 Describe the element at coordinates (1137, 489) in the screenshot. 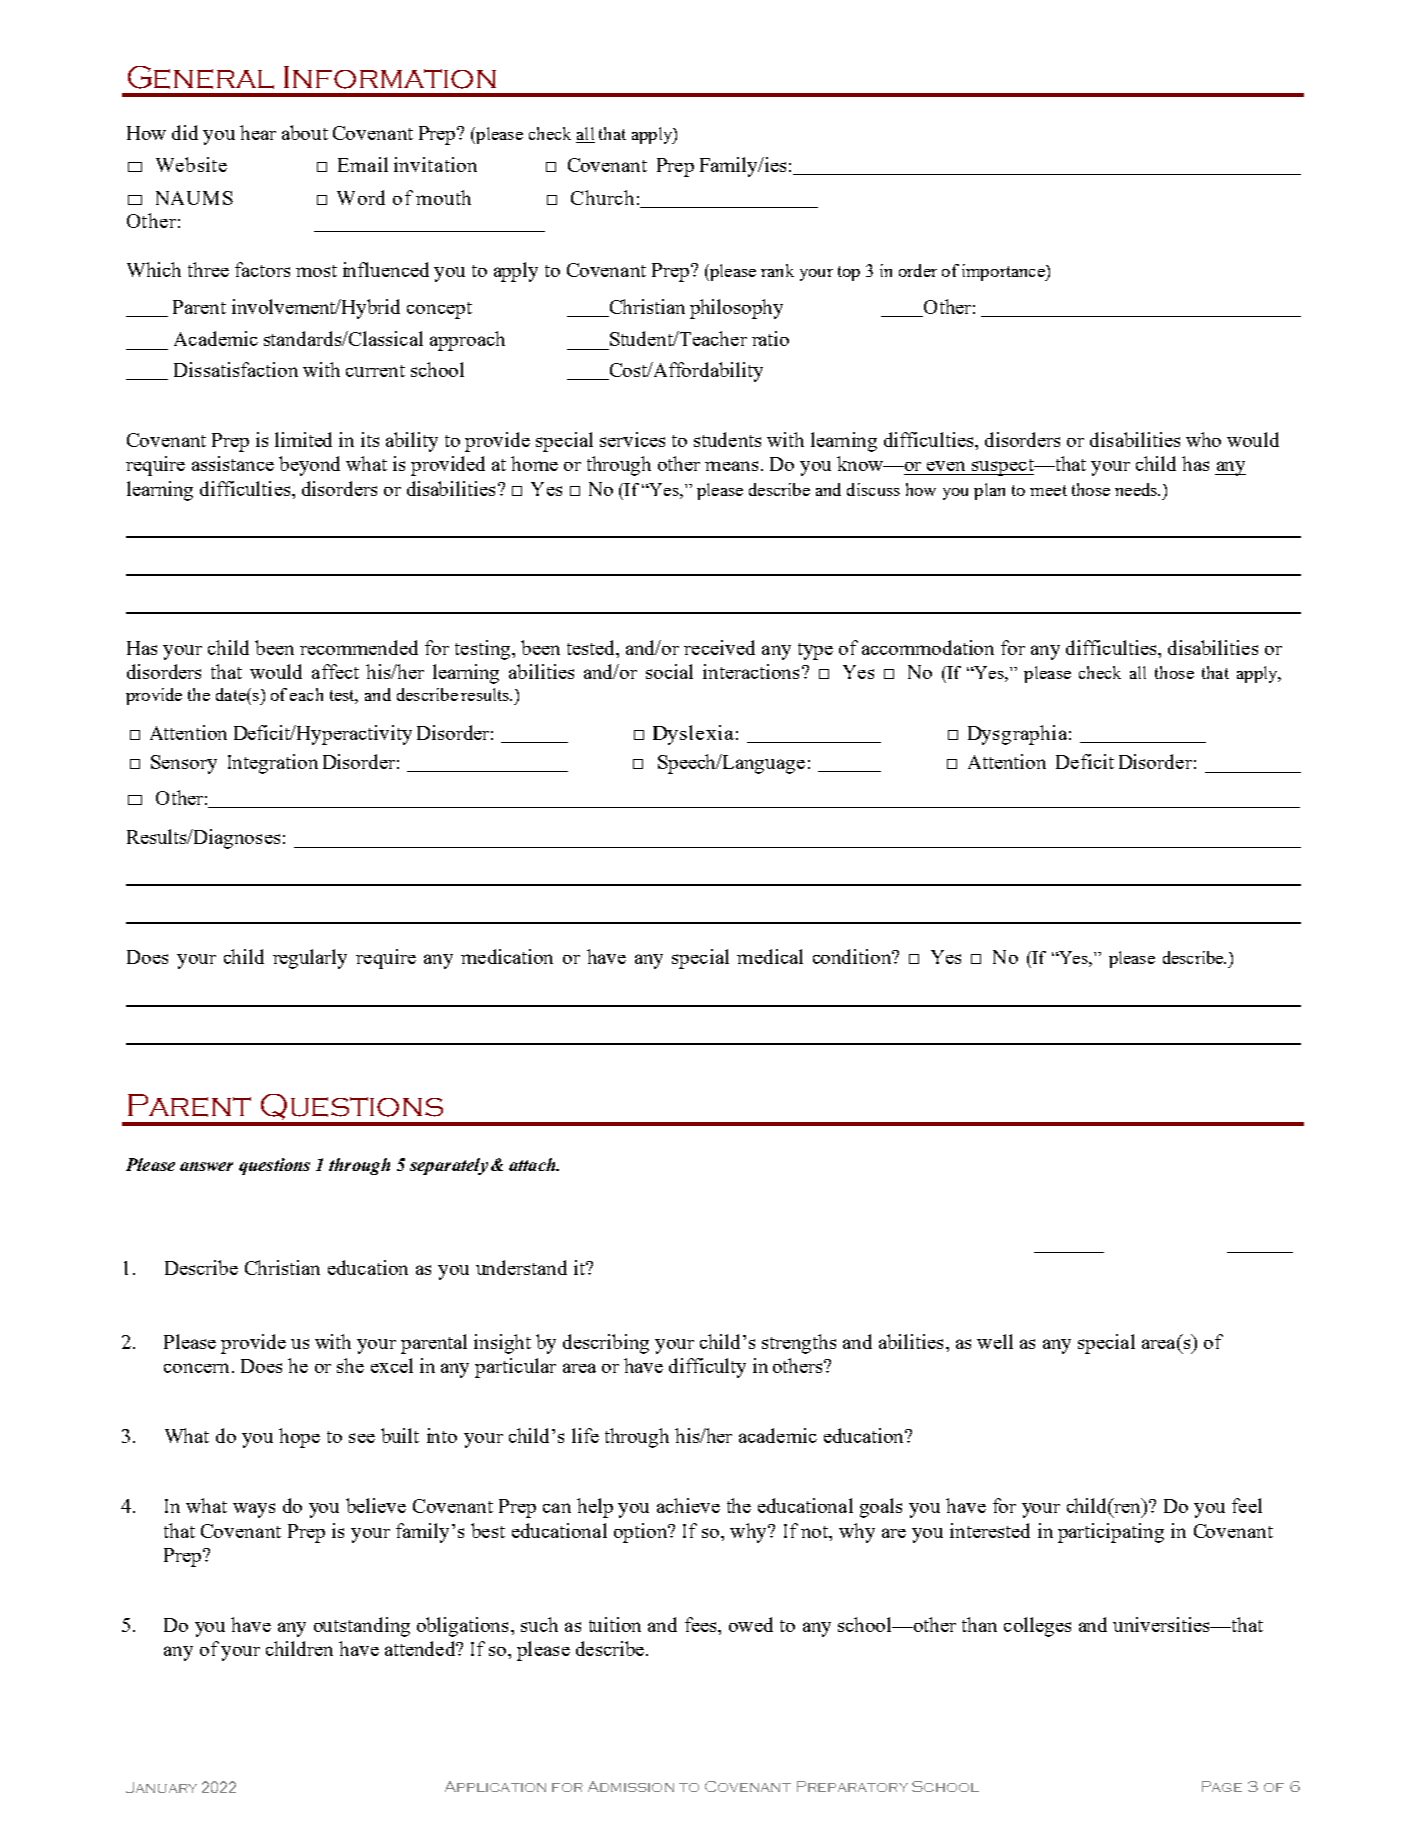

I see `needs` at that location.
